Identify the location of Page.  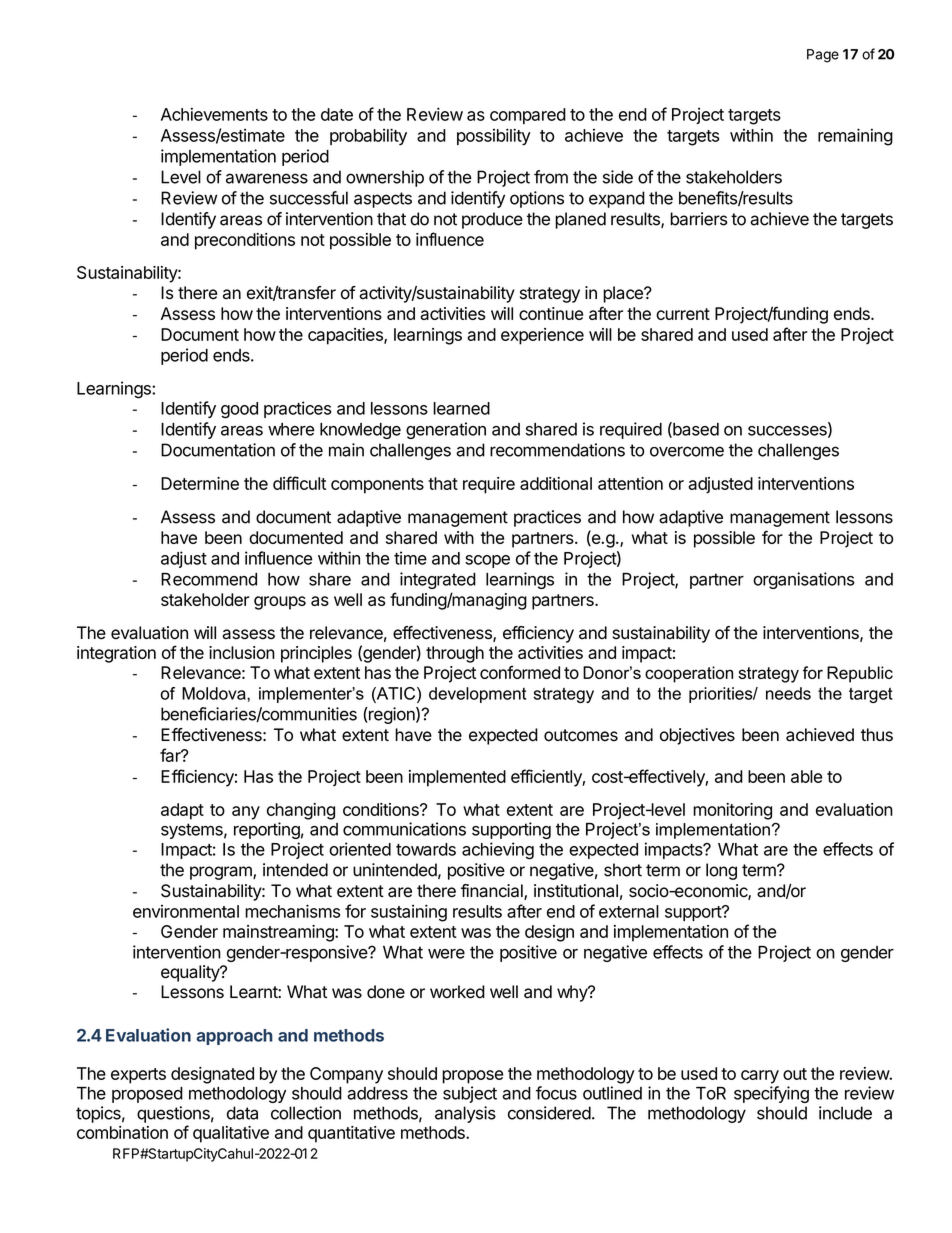
(823, 56).
